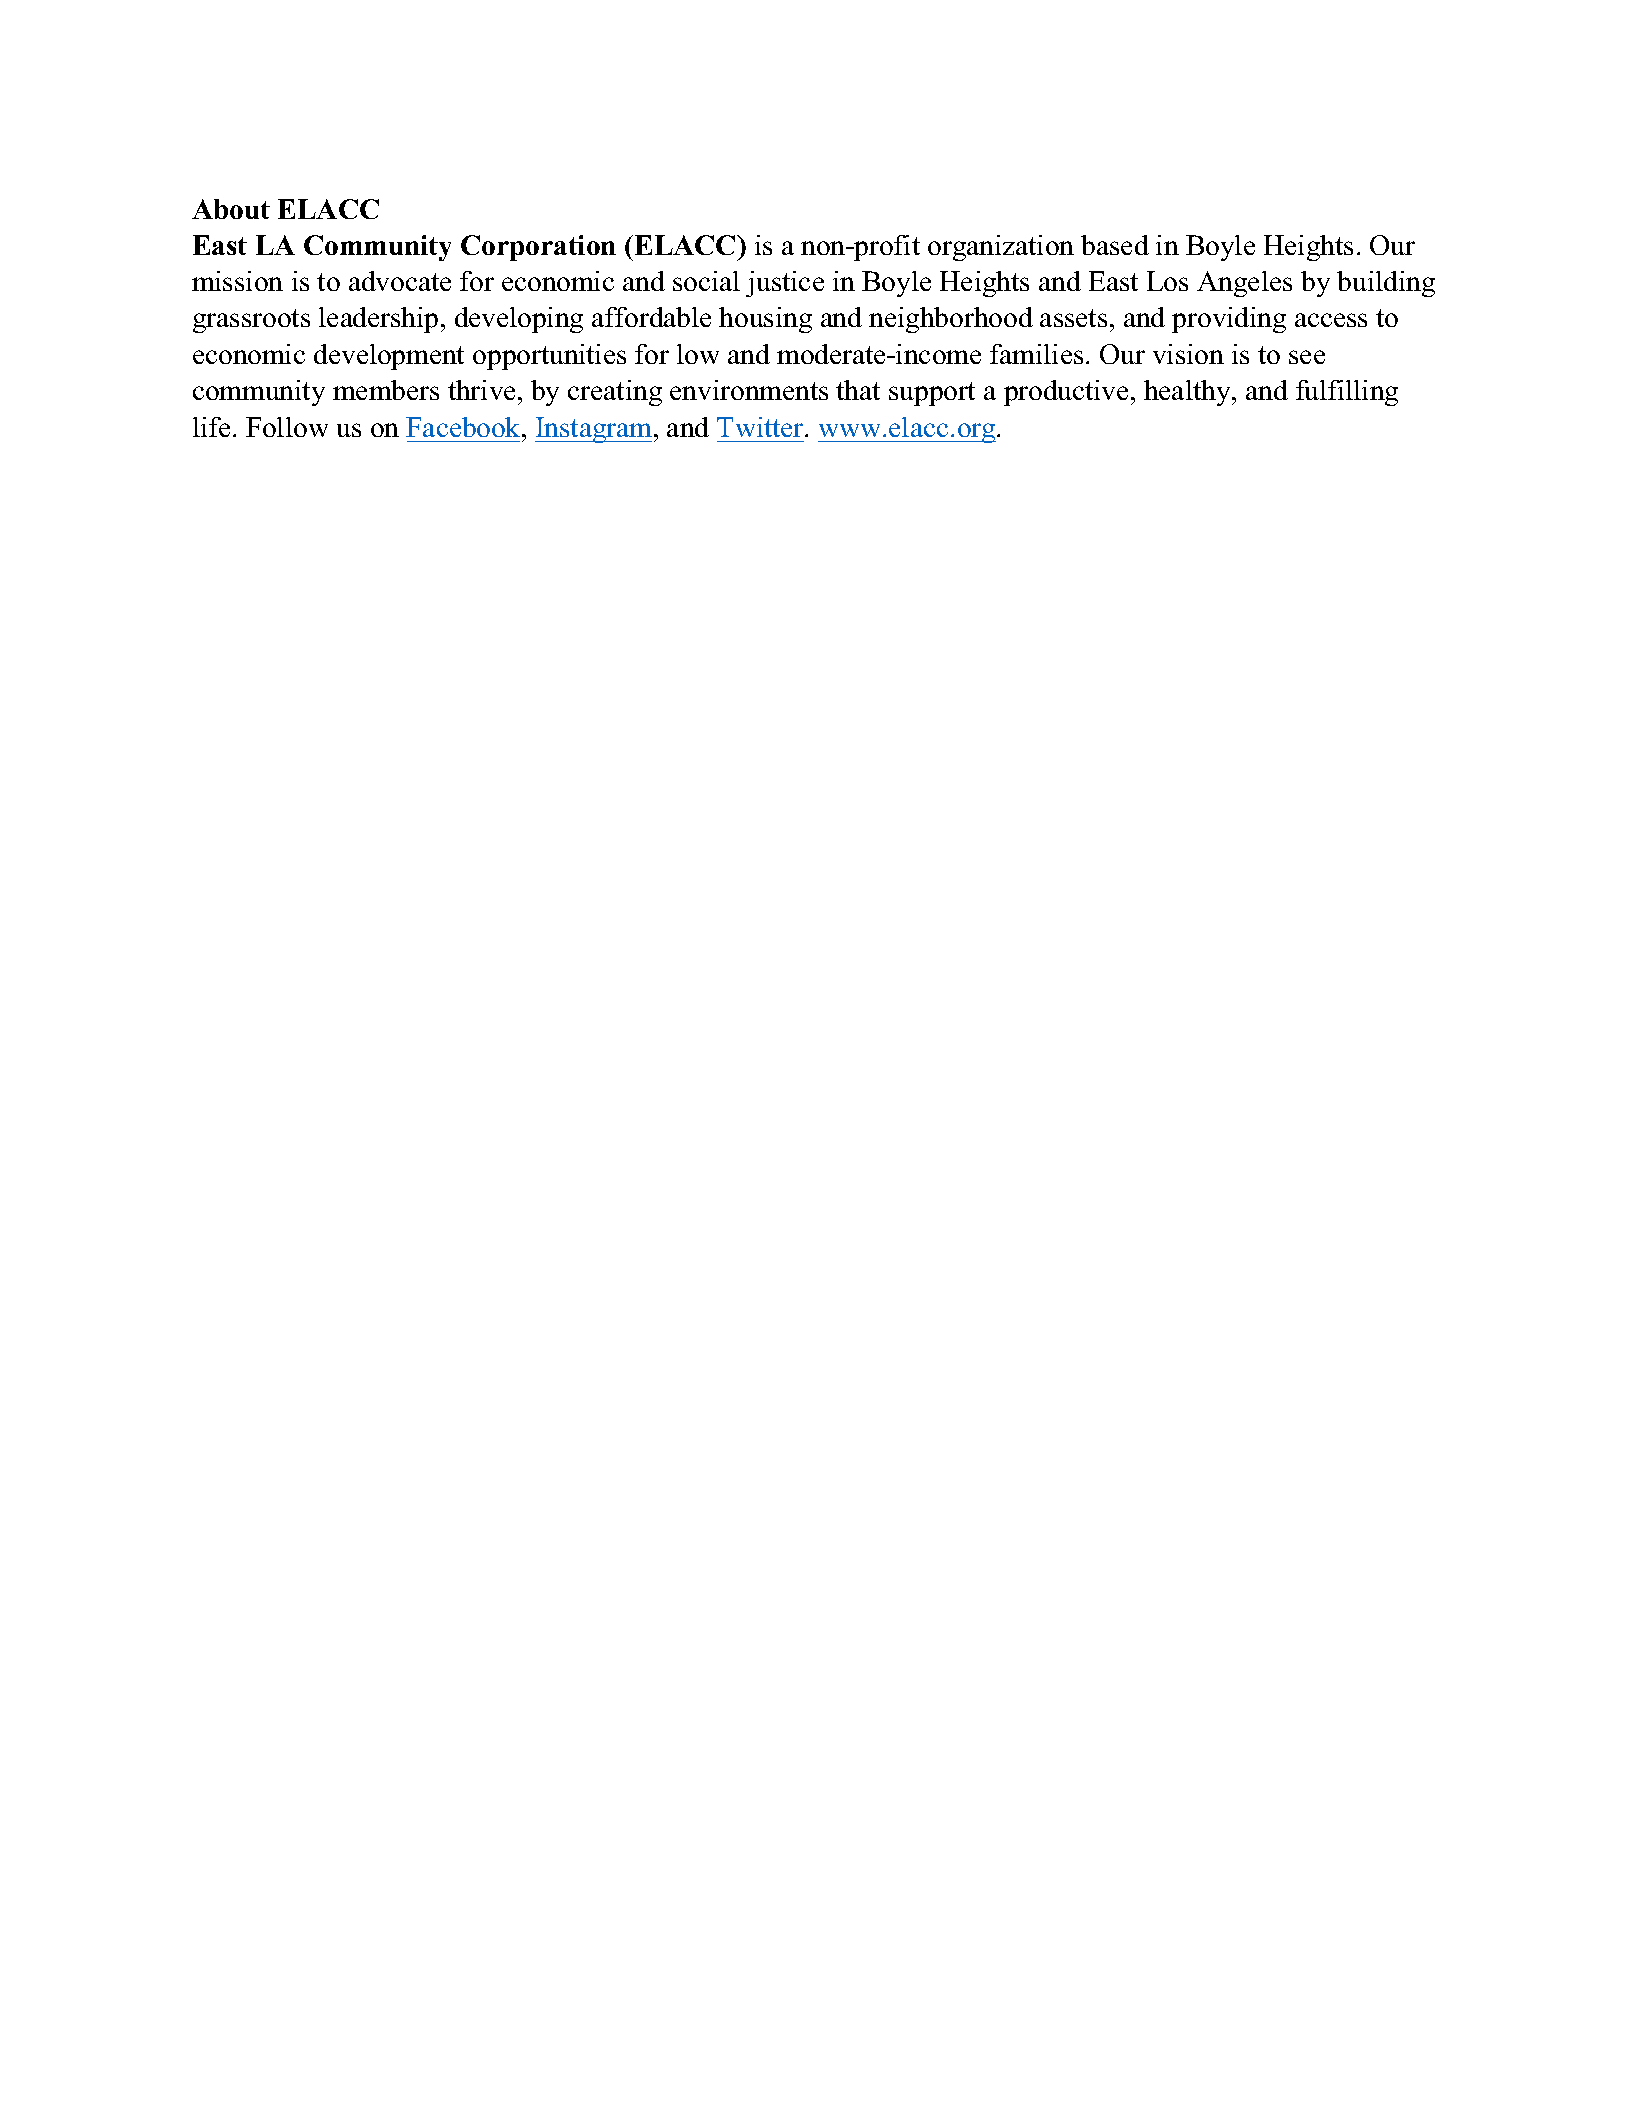 Image resolution: width=1633 pixels, height=2114 pixels. Describe the element at coordinates (1001, 248) in the image. I see `organization` at that location.
